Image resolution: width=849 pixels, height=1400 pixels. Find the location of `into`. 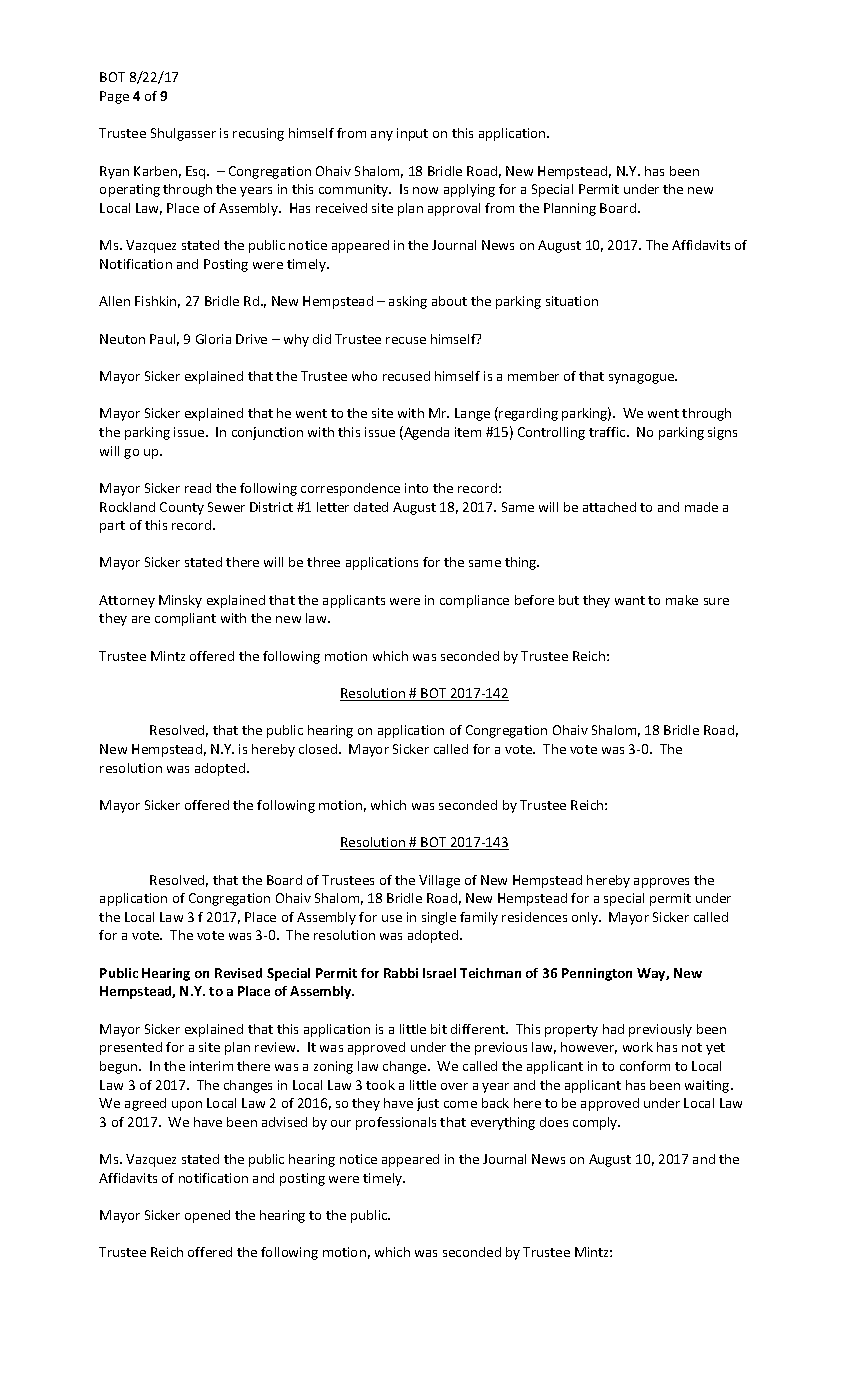

into is located at coordinates (416, 488).
